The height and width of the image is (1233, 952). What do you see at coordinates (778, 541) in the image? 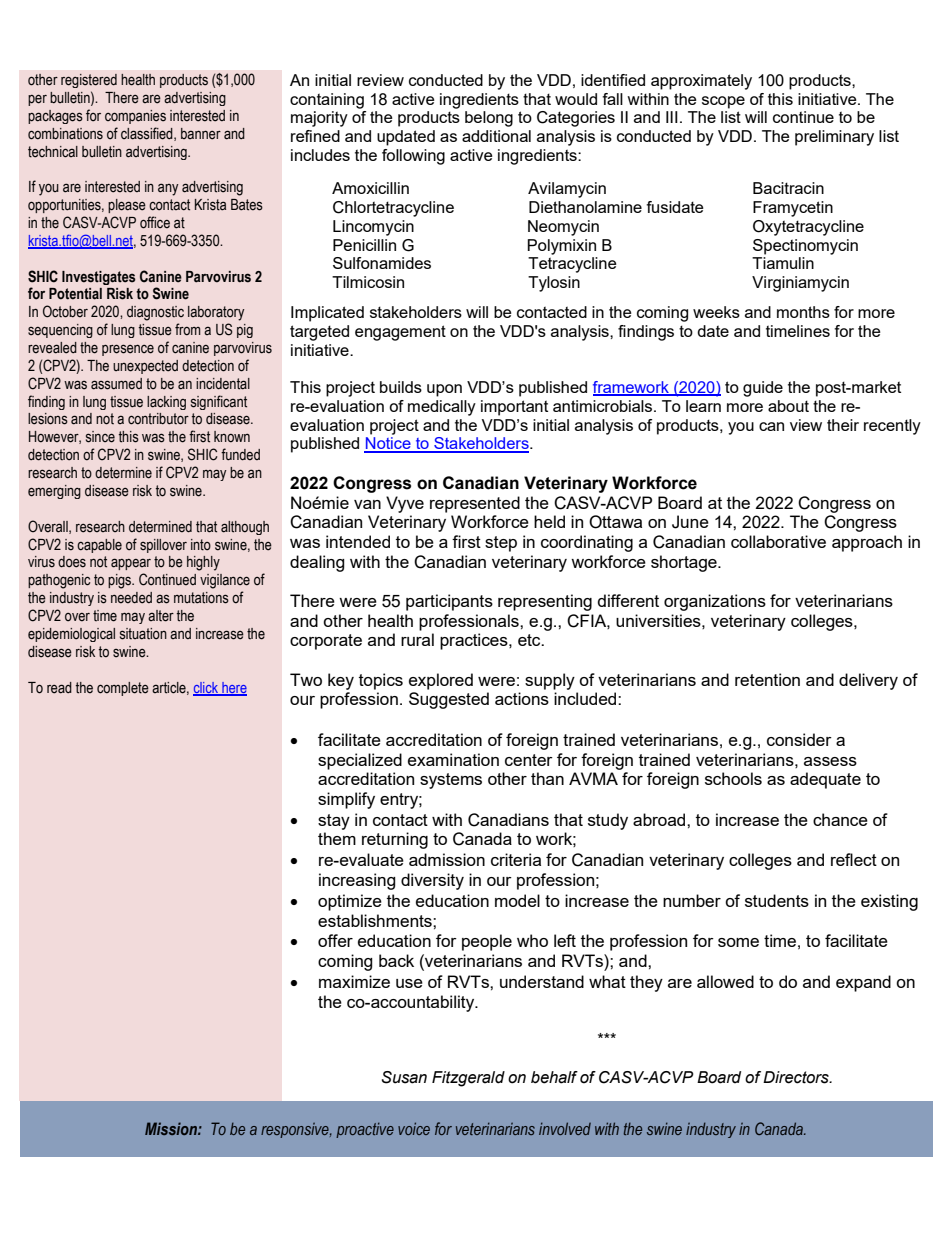
I see `collaborative` at bounding box center [778, 541].
